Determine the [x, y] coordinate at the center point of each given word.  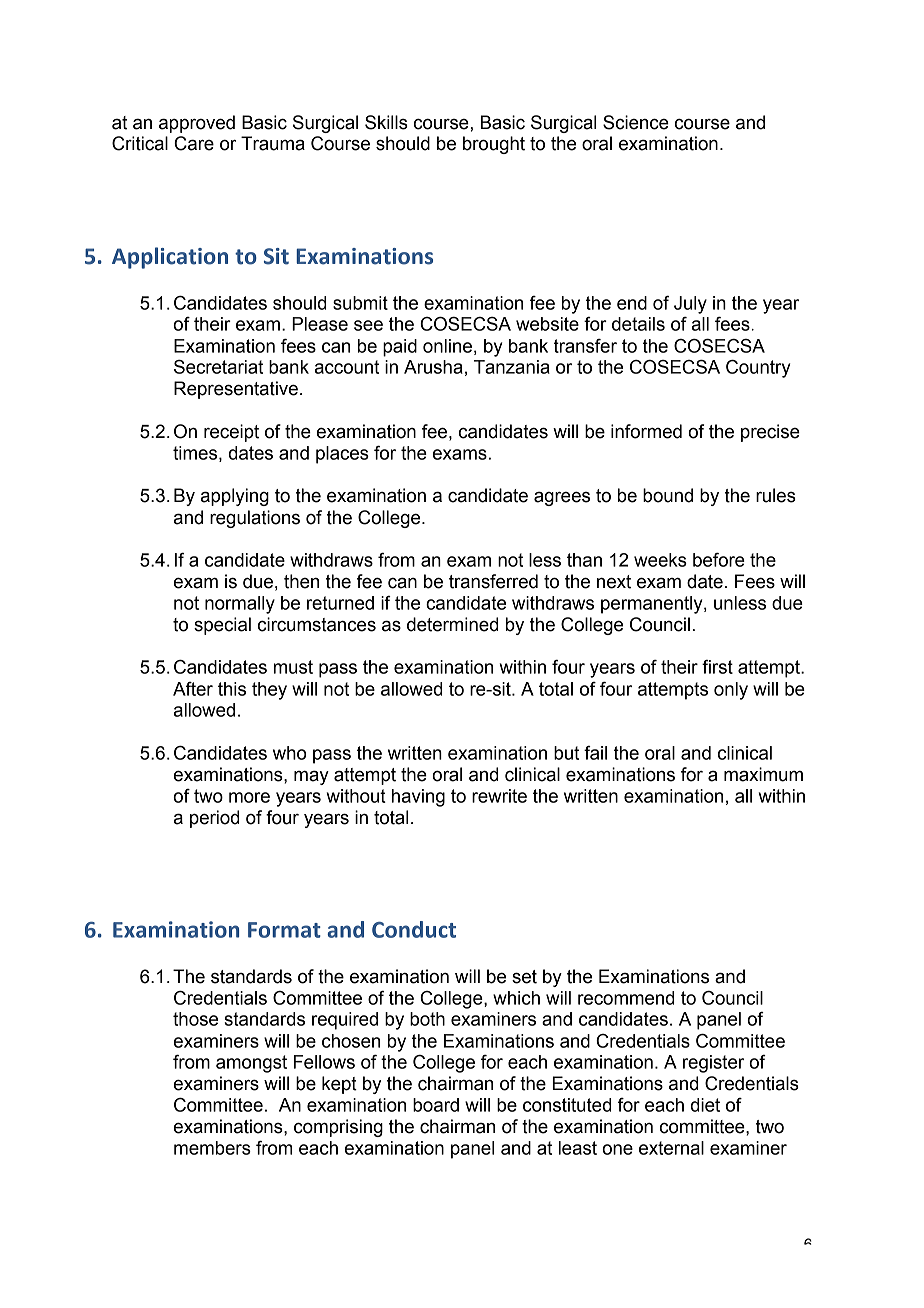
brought [494, 145]
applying [235, 497]
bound [668, 495]
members [212, 1148]
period [215, 819]
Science [636, 122]
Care [194, 143]
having [418, 798]
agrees [562, 498]
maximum [763, 774]
